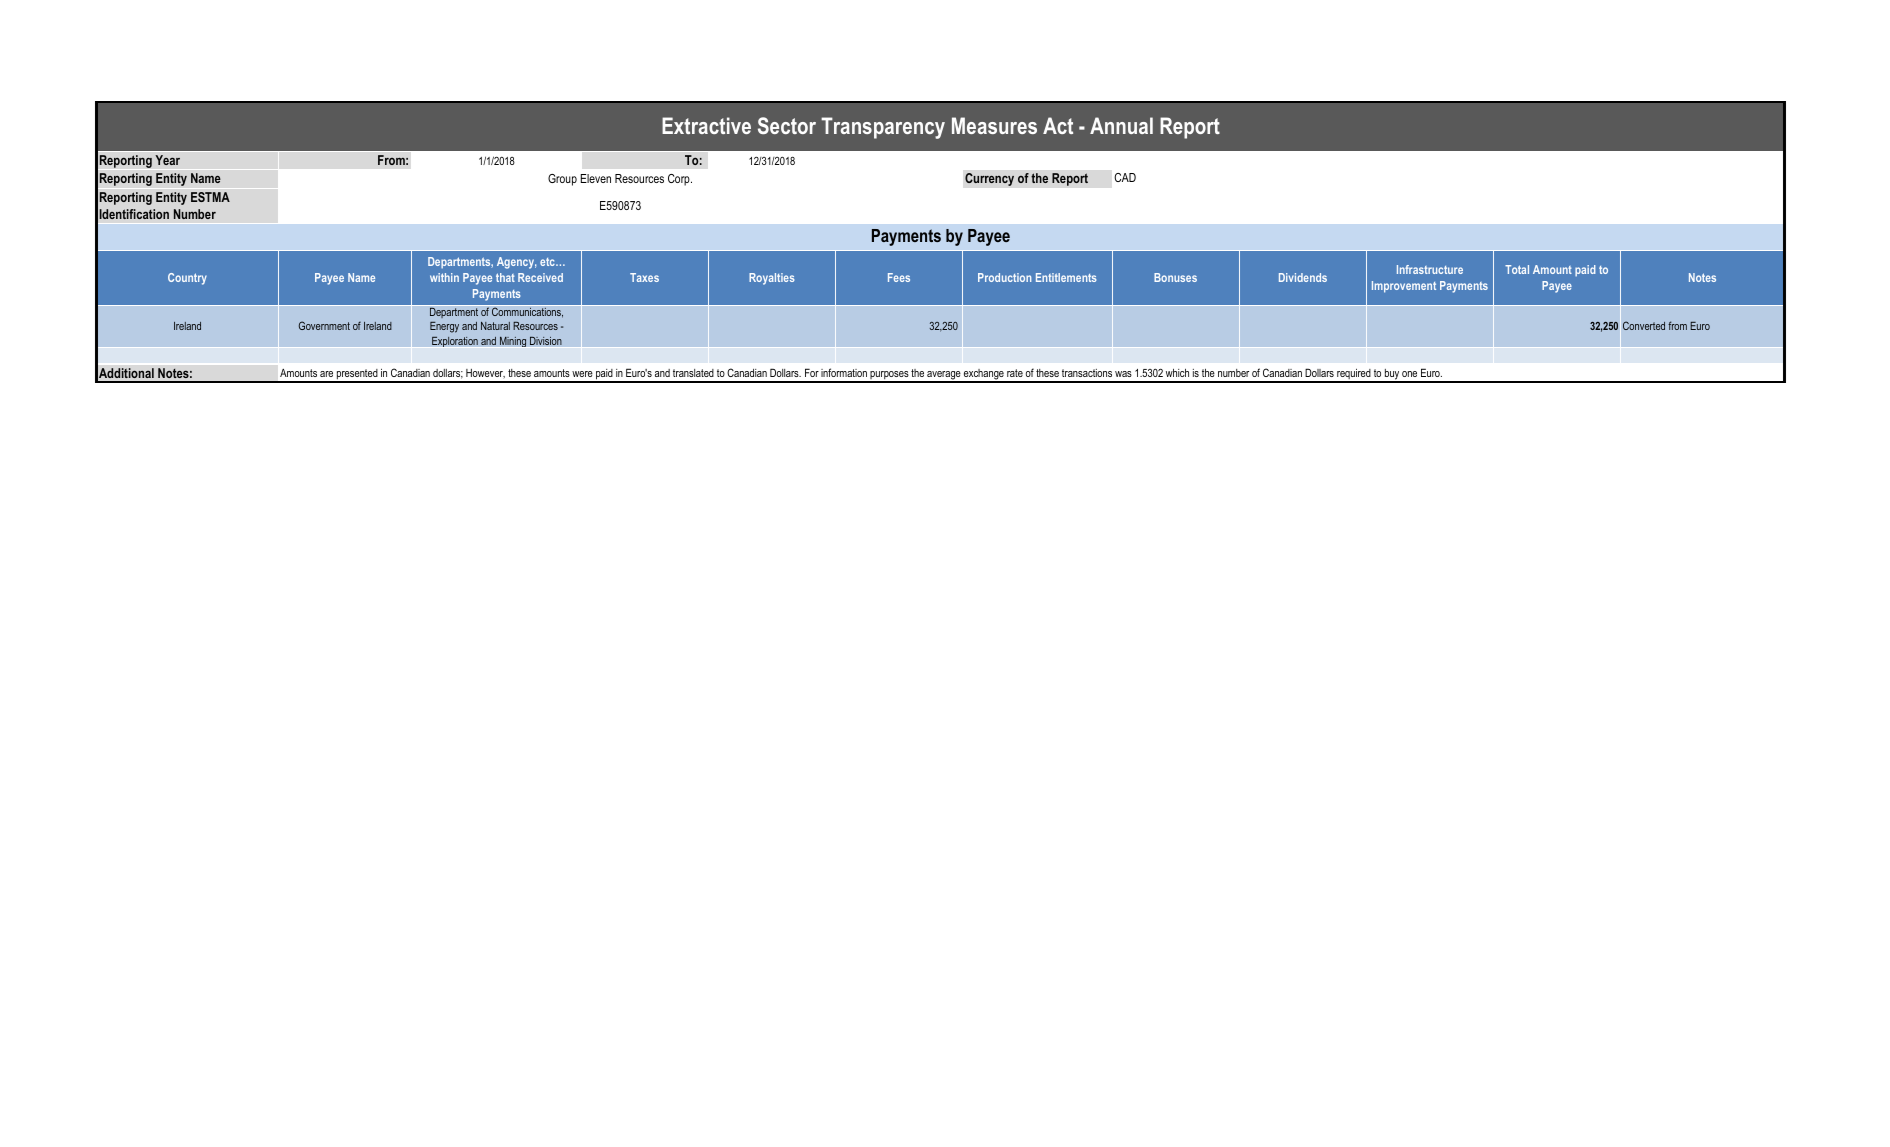 This page has width=1890, height=1147. What do you see at coordinates (516, 263) in the page?
I see `Agency` at bounding box center [516, 263].
